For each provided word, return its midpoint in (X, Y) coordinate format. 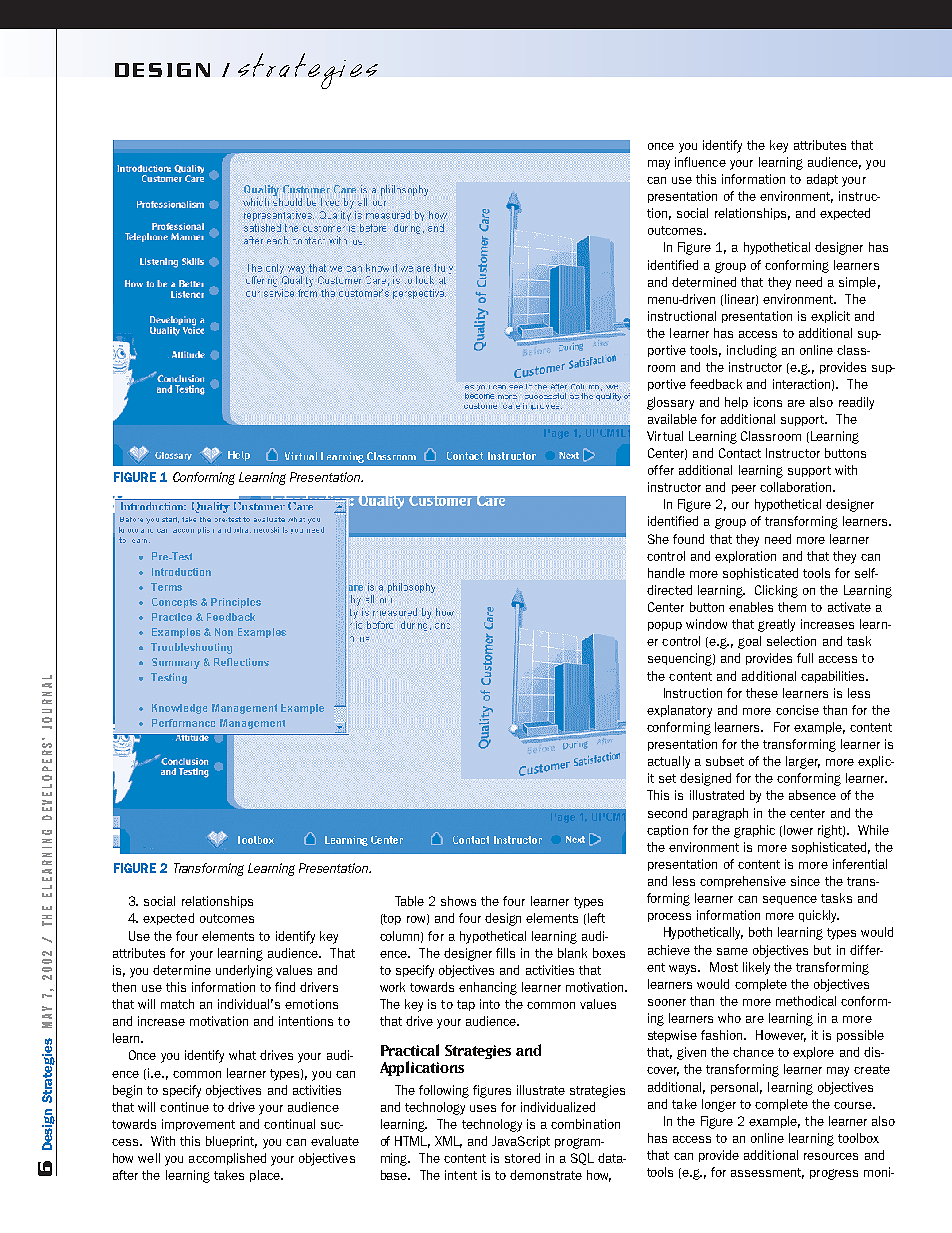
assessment (767, 1173)
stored (522, 1158)
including (752, 351)
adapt (822, 180)
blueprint (231, 1142)
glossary (670, 403)
